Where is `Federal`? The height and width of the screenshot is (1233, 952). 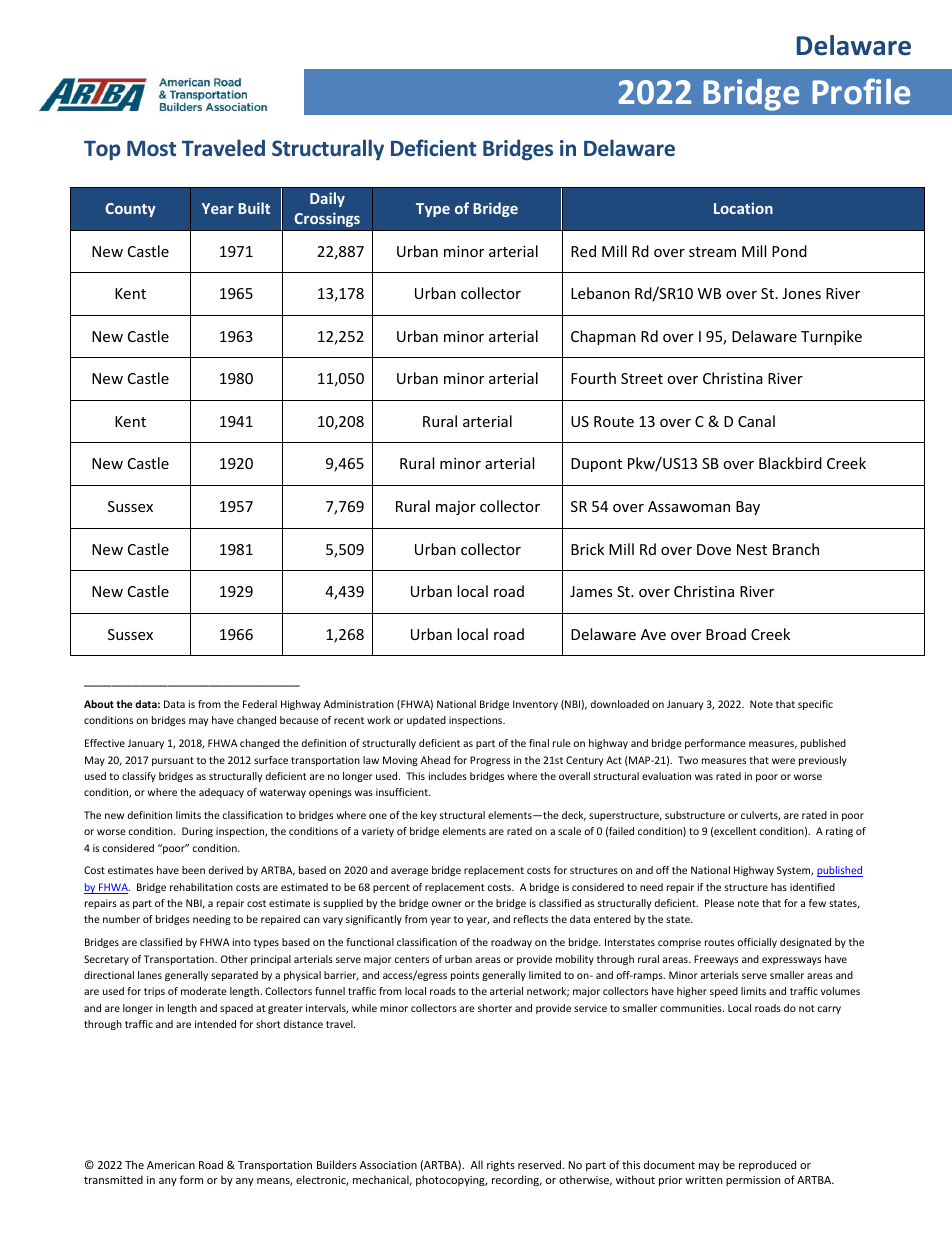
Federal is located at coordinates (260, 704).
